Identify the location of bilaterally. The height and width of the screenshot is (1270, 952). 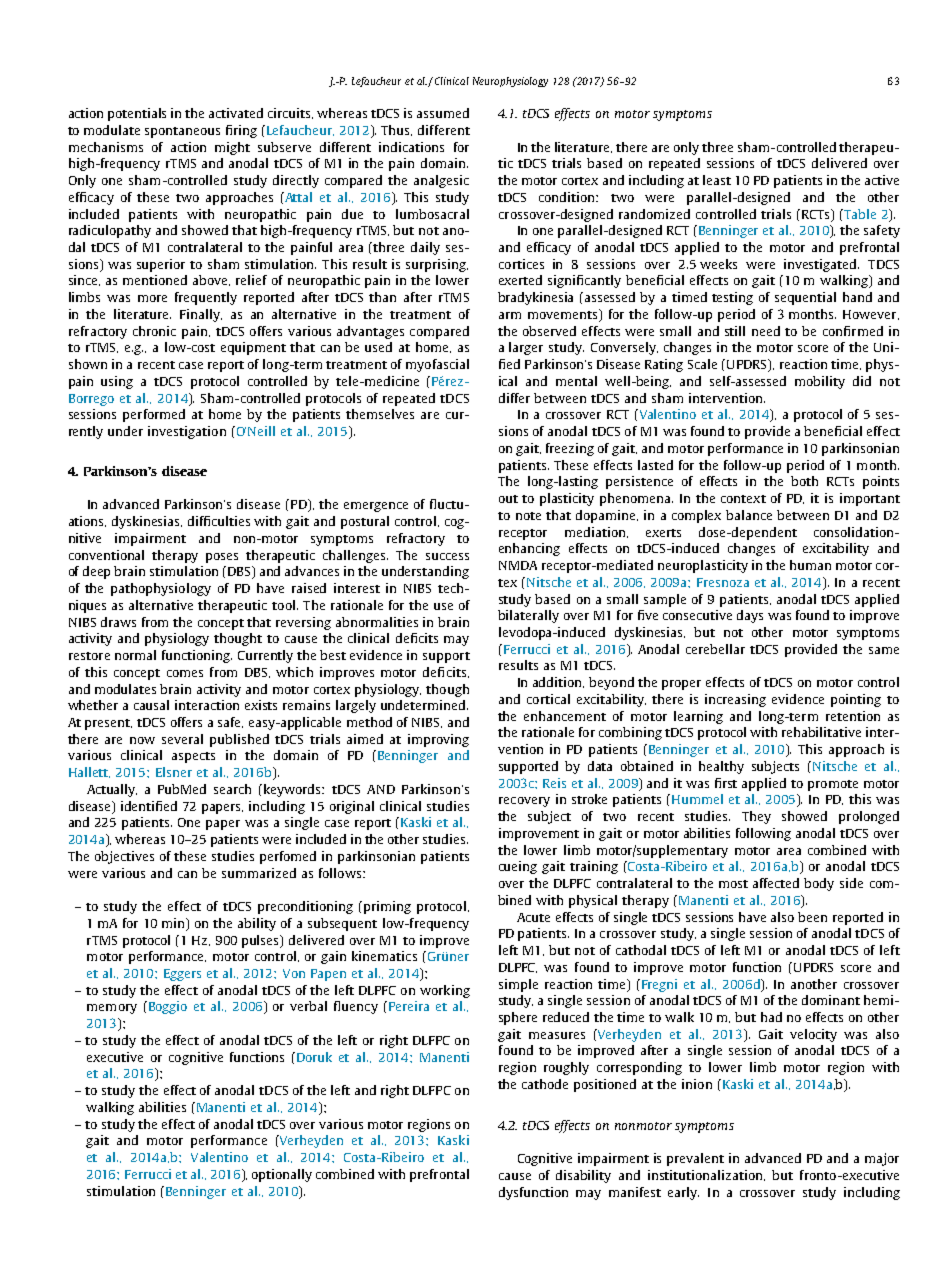
(528, 616).
